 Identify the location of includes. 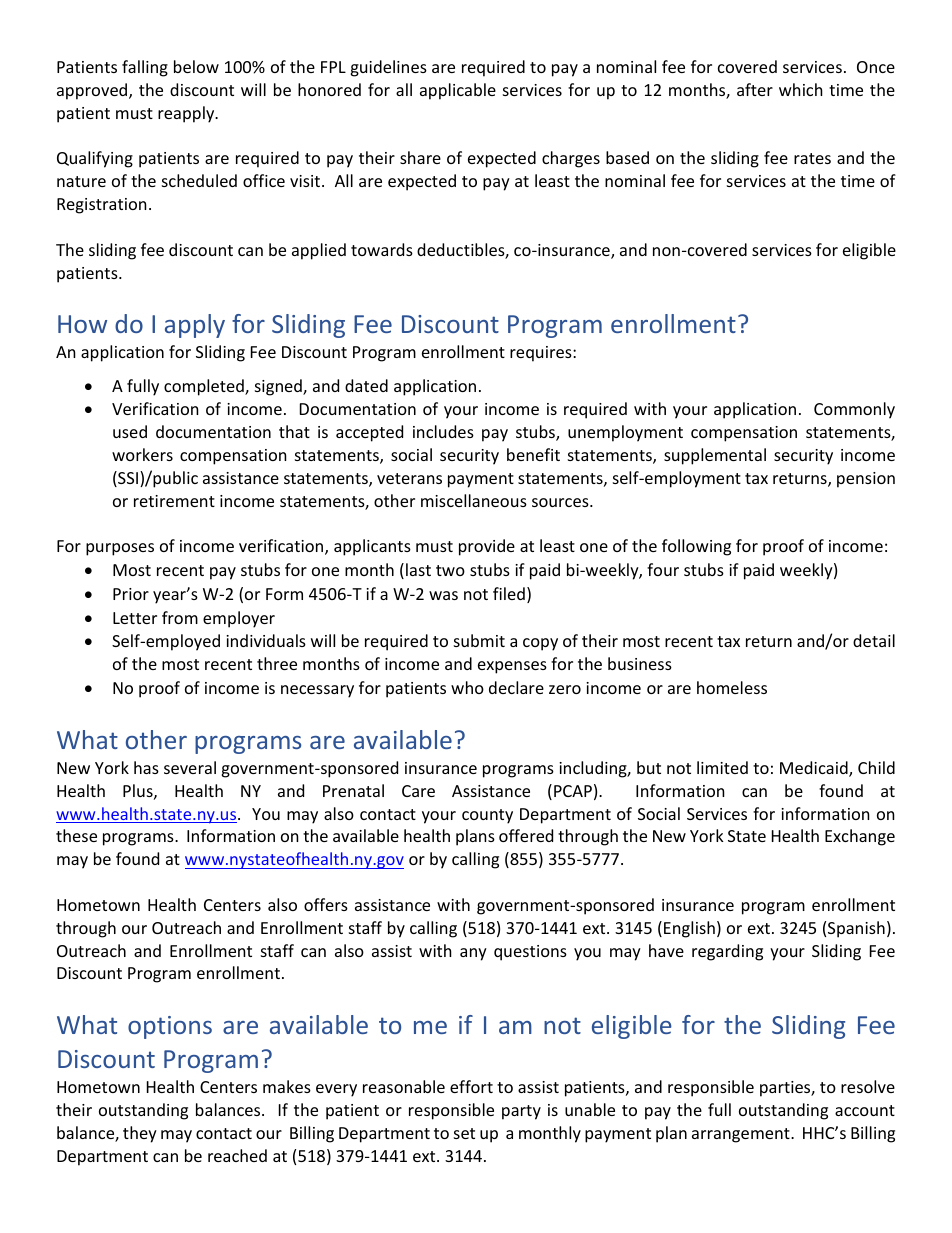
(443, 431).
